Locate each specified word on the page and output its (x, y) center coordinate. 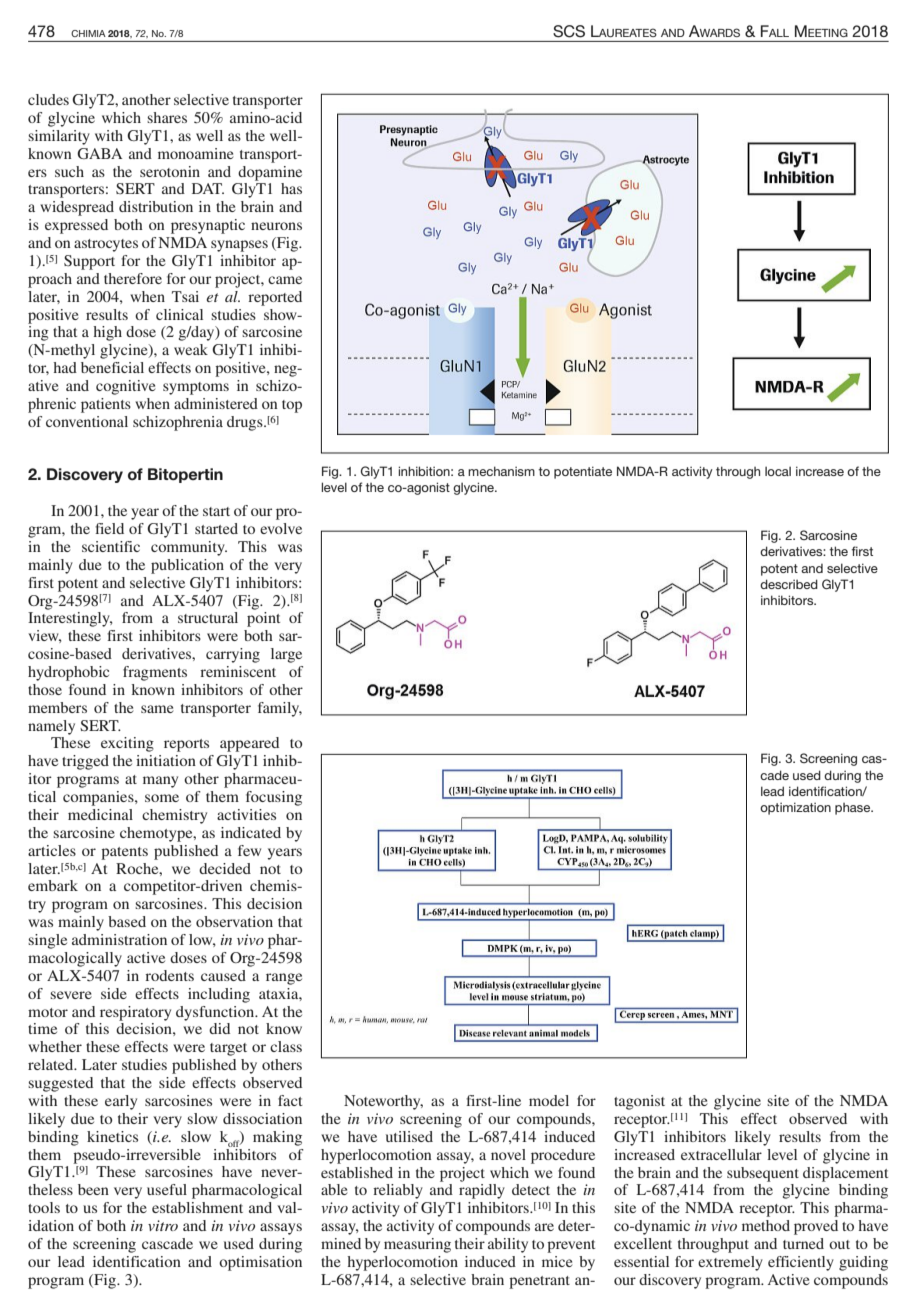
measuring (417, 1245)
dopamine (270, 173)
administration (119, 939)
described (789, 584)
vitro (163, 1225)
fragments (155, 673)
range (284, 979)
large (286, 655)
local (778, 471)
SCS (569, 31)
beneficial (112, 367)
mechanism (501, 471)
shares (167, 117)
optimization (795, 808)
